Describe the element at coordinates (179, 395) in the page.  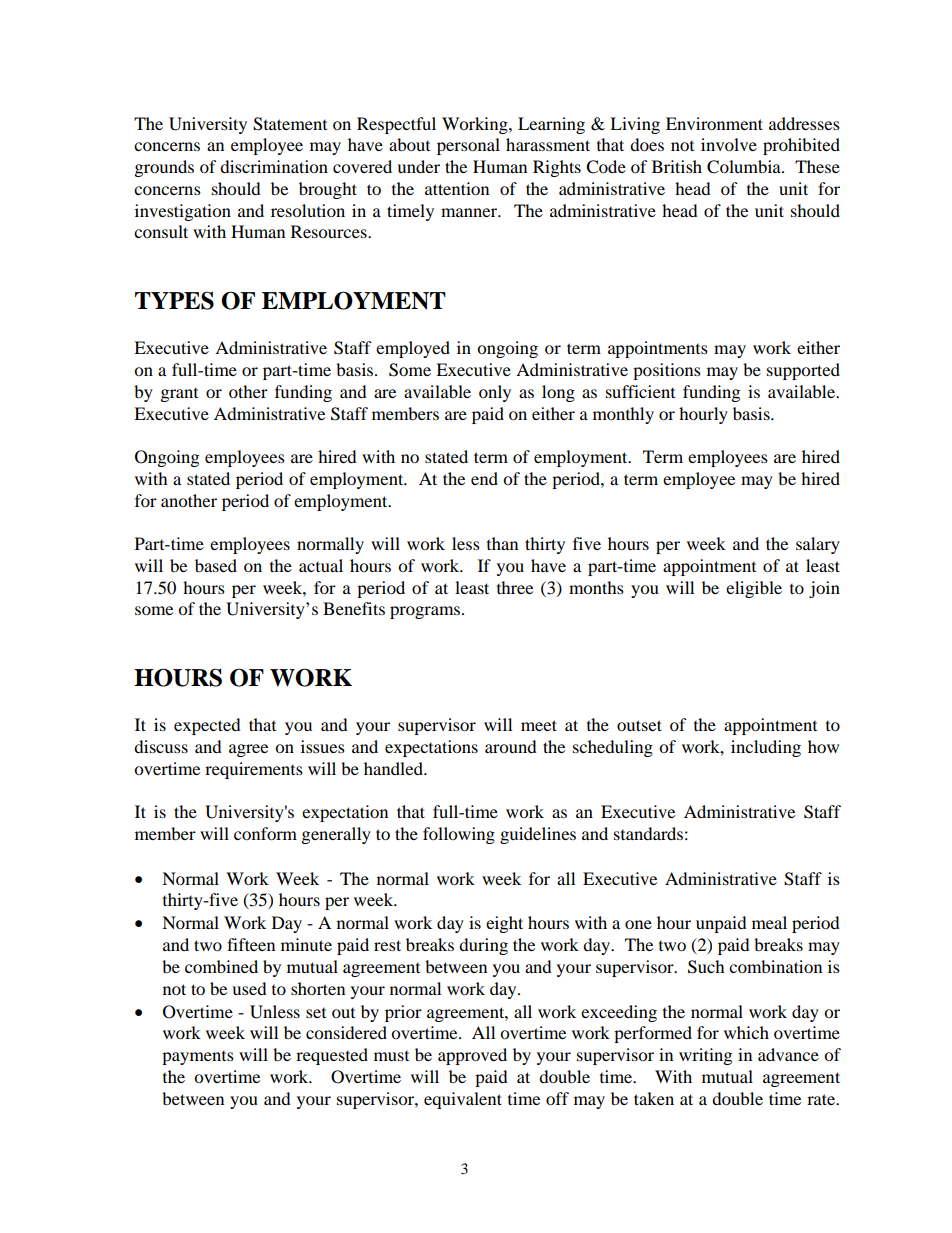
I see `grant` at that location.
